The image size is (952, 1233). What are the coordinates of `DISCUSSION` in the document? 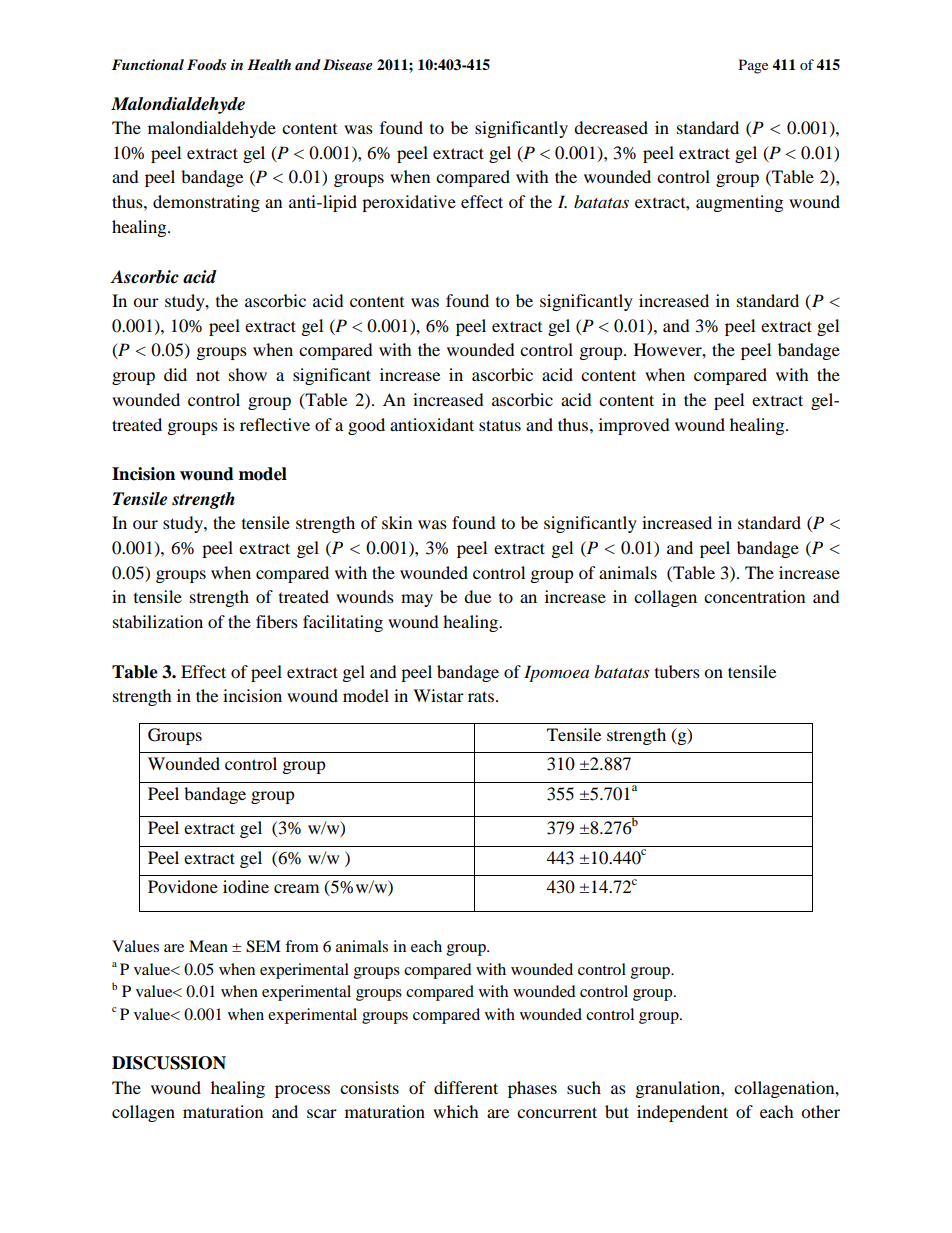 It's located at (169, 1063).
